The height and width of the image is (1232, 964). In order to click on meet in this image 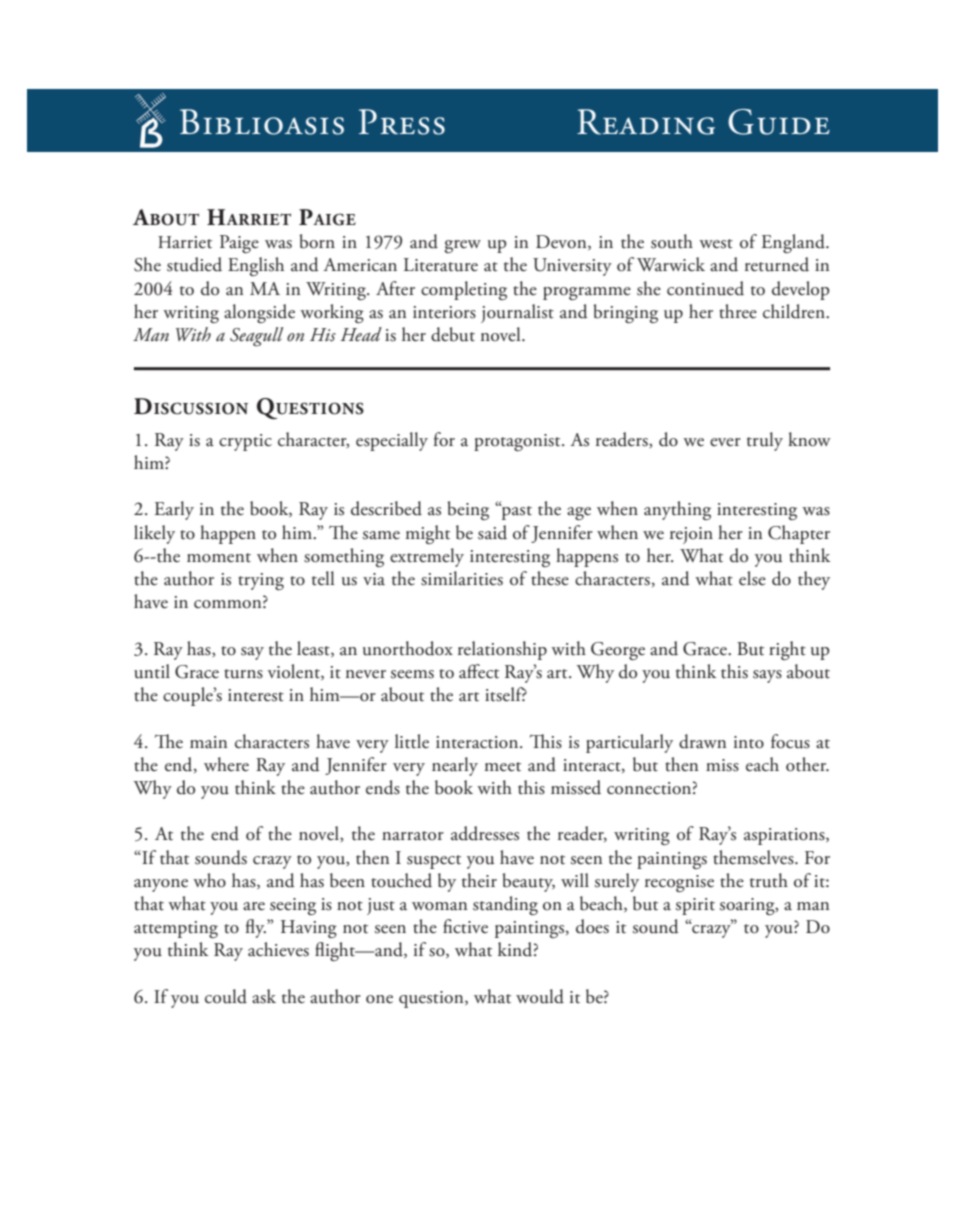, I will do `click(503, 767)`.
